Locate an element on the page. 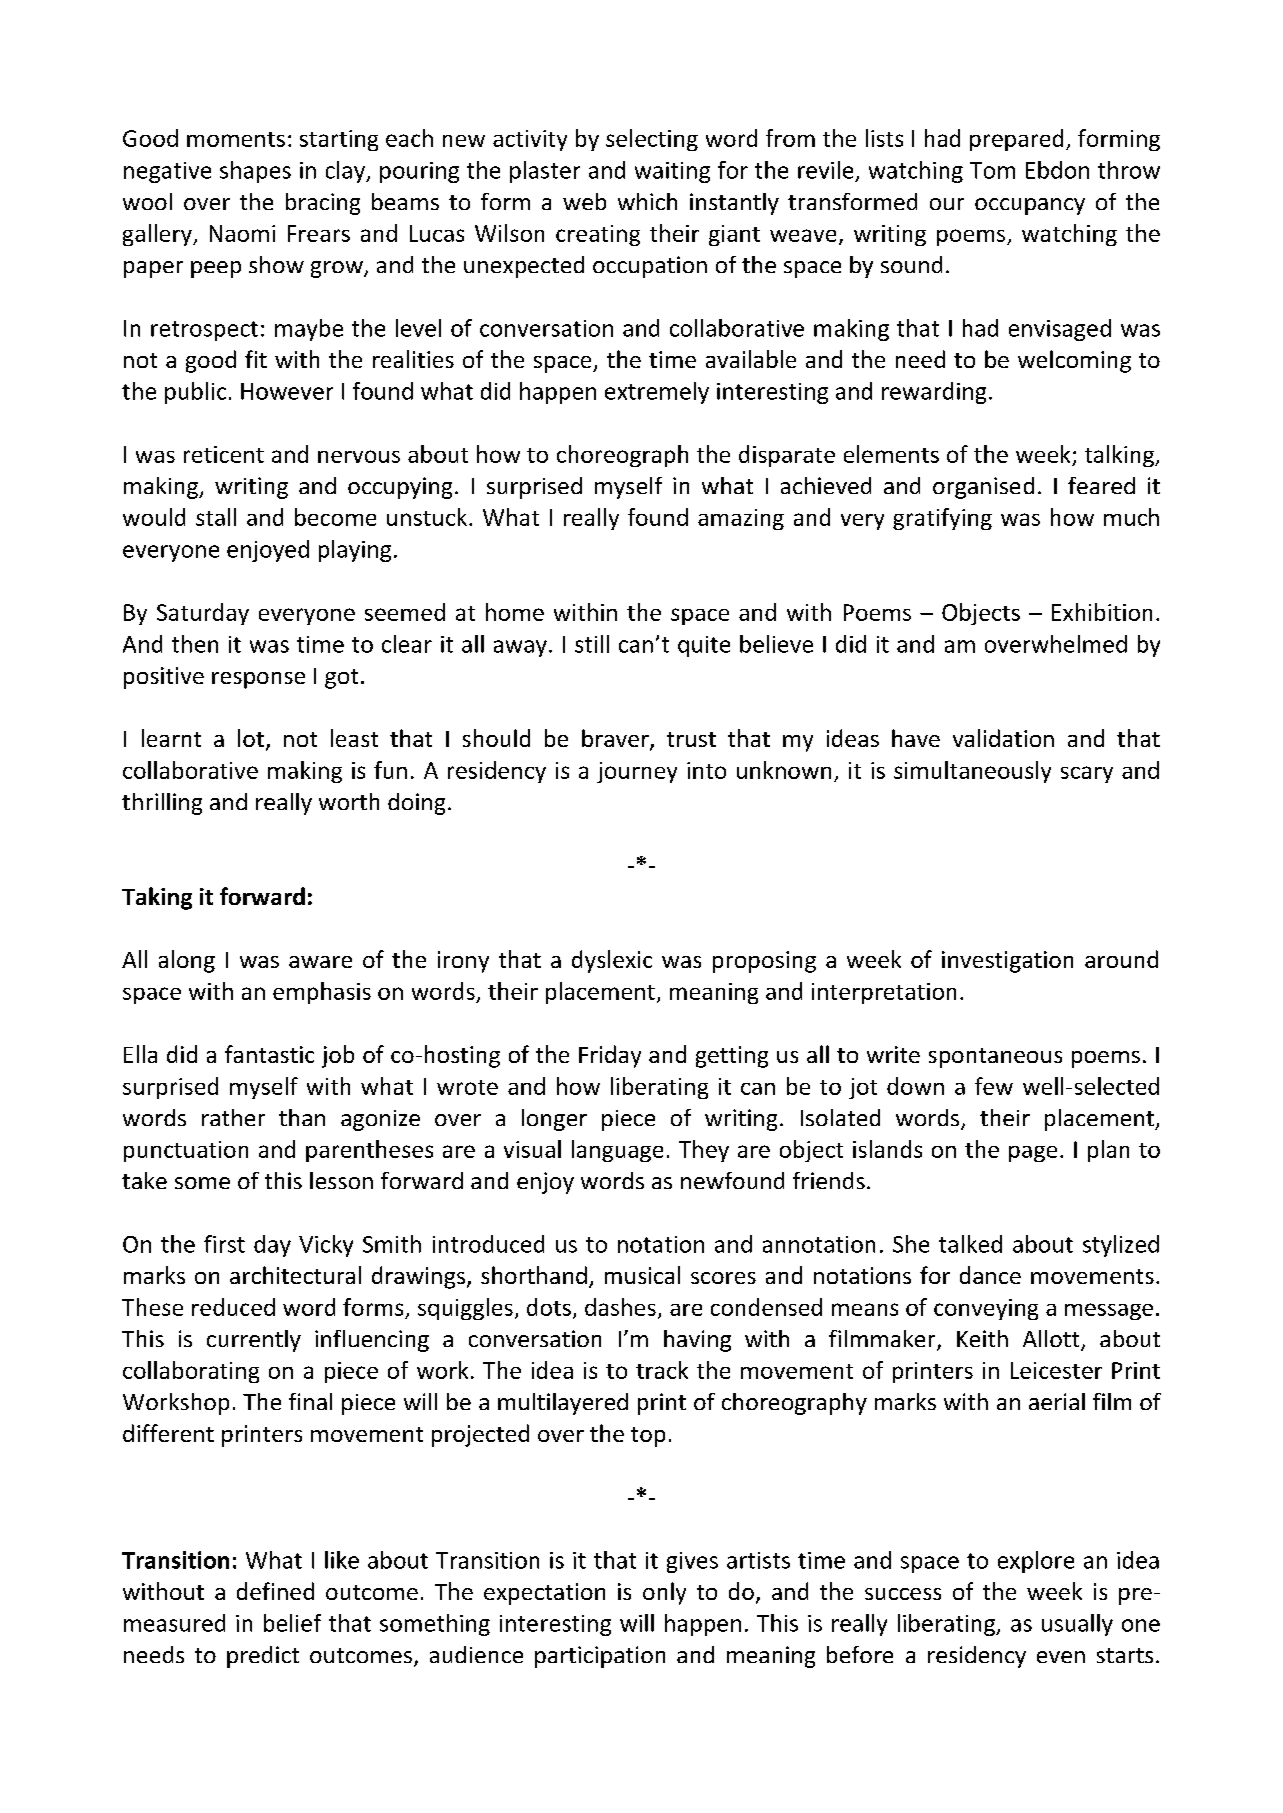 The width and height of the image is (1283, 1813). usually is located at coordinates (1077, 1625).
